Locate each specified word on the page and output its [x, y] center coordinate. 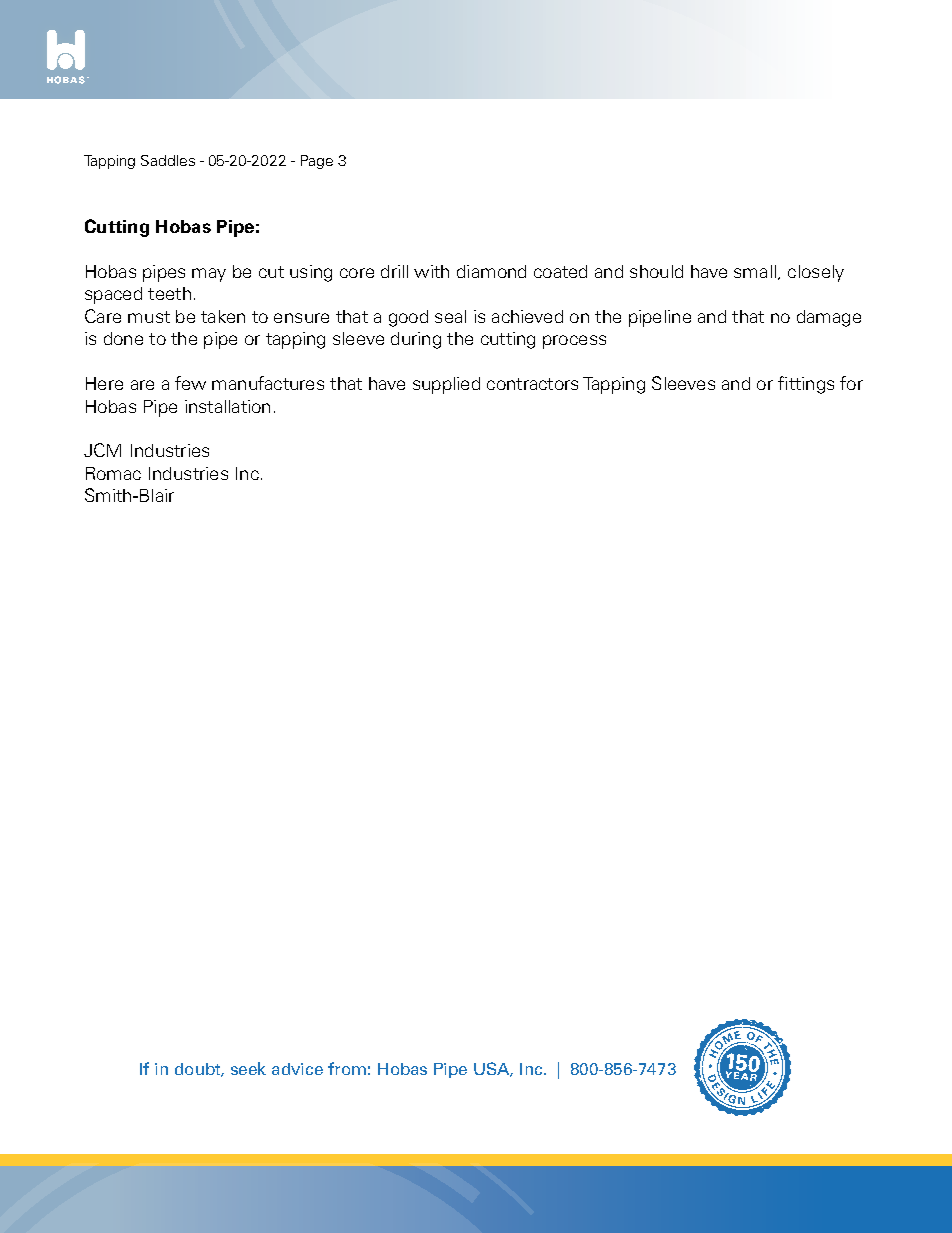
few [190, 383]
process [574, 342]
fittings [806, 385]
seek [248, 1068]
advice [297, 1069]
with [431, 271]
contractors [532, 384]
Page [317, 162]
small [755, 271]
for [851, 383]
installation [227, 406]
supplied [446, 385]
